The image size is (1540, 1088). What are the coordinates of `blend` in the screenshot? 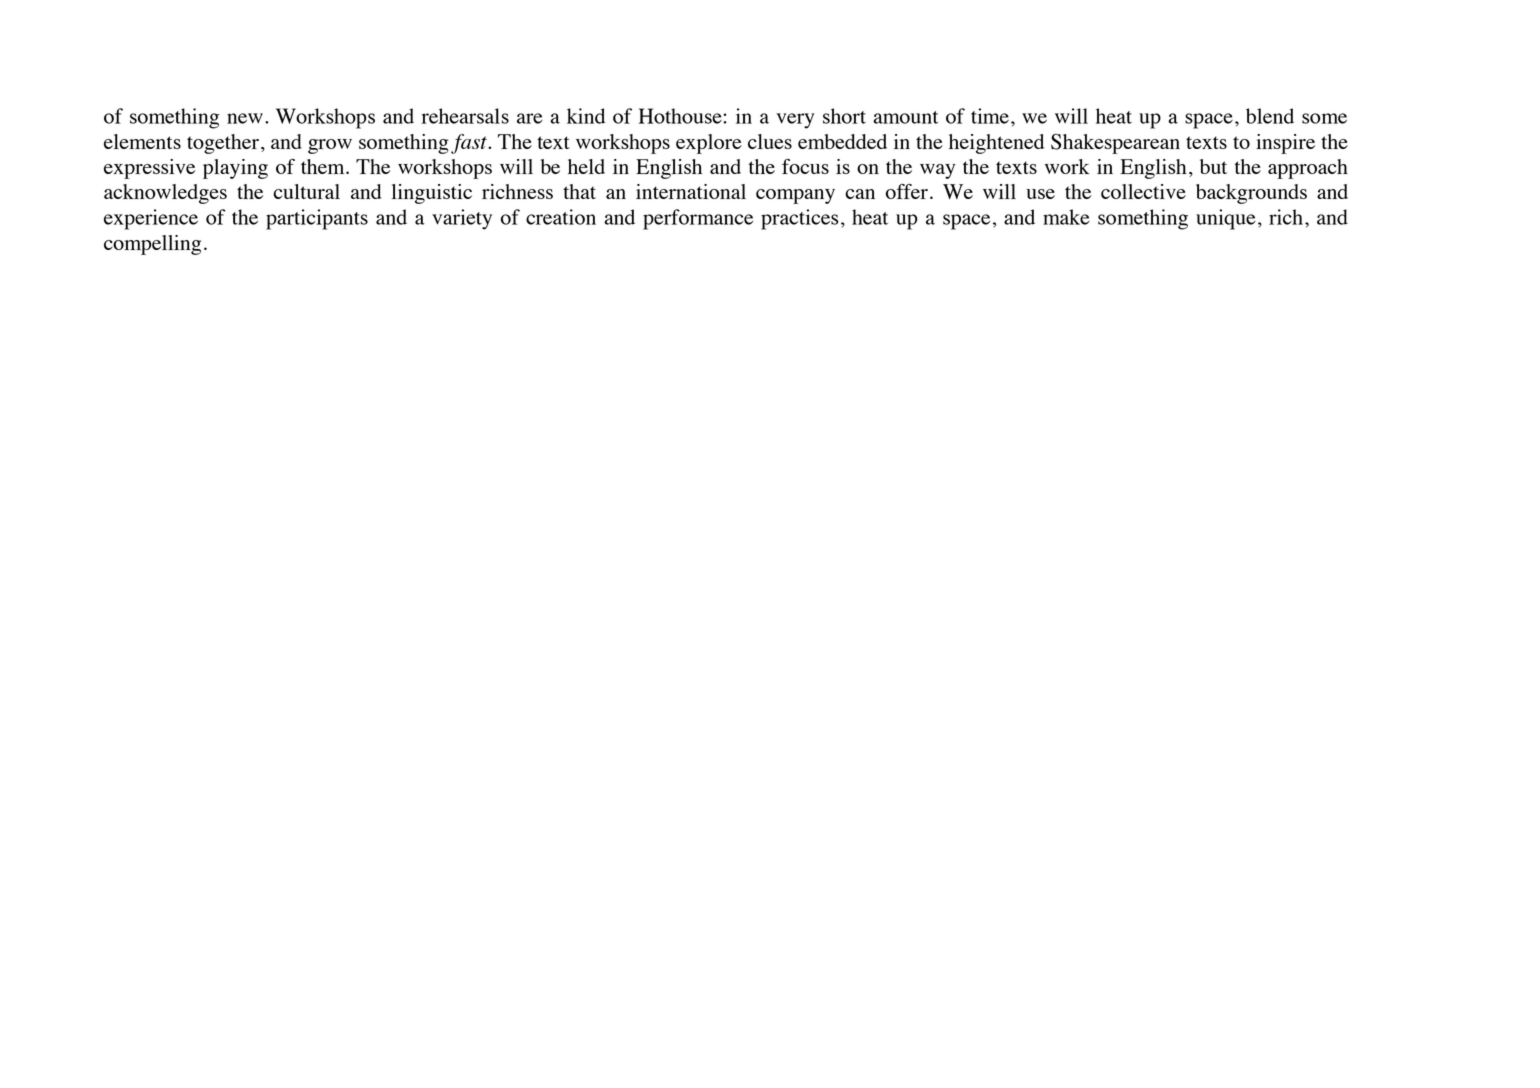 It's located at (1270, 116).
